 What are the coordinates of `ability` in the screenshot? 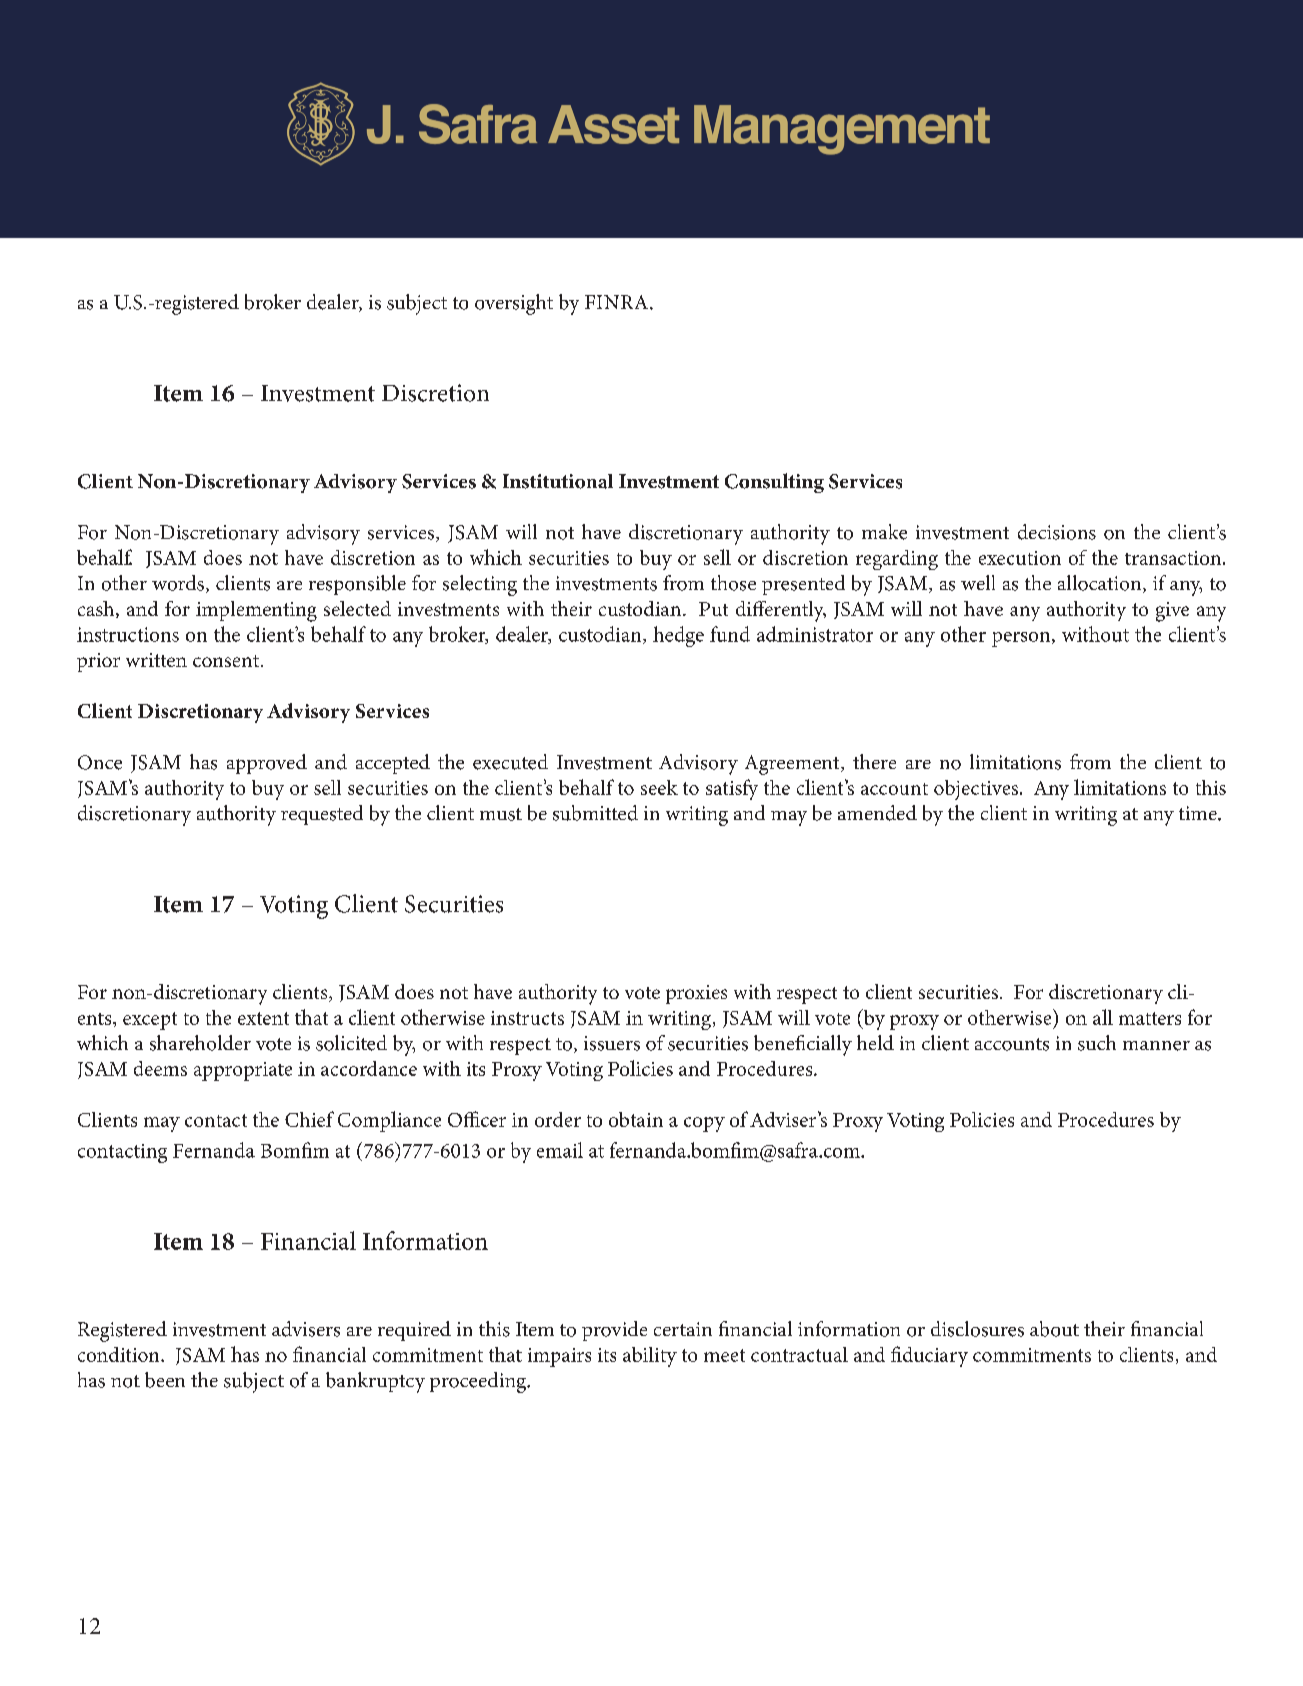 It's located at (650, 1357).
